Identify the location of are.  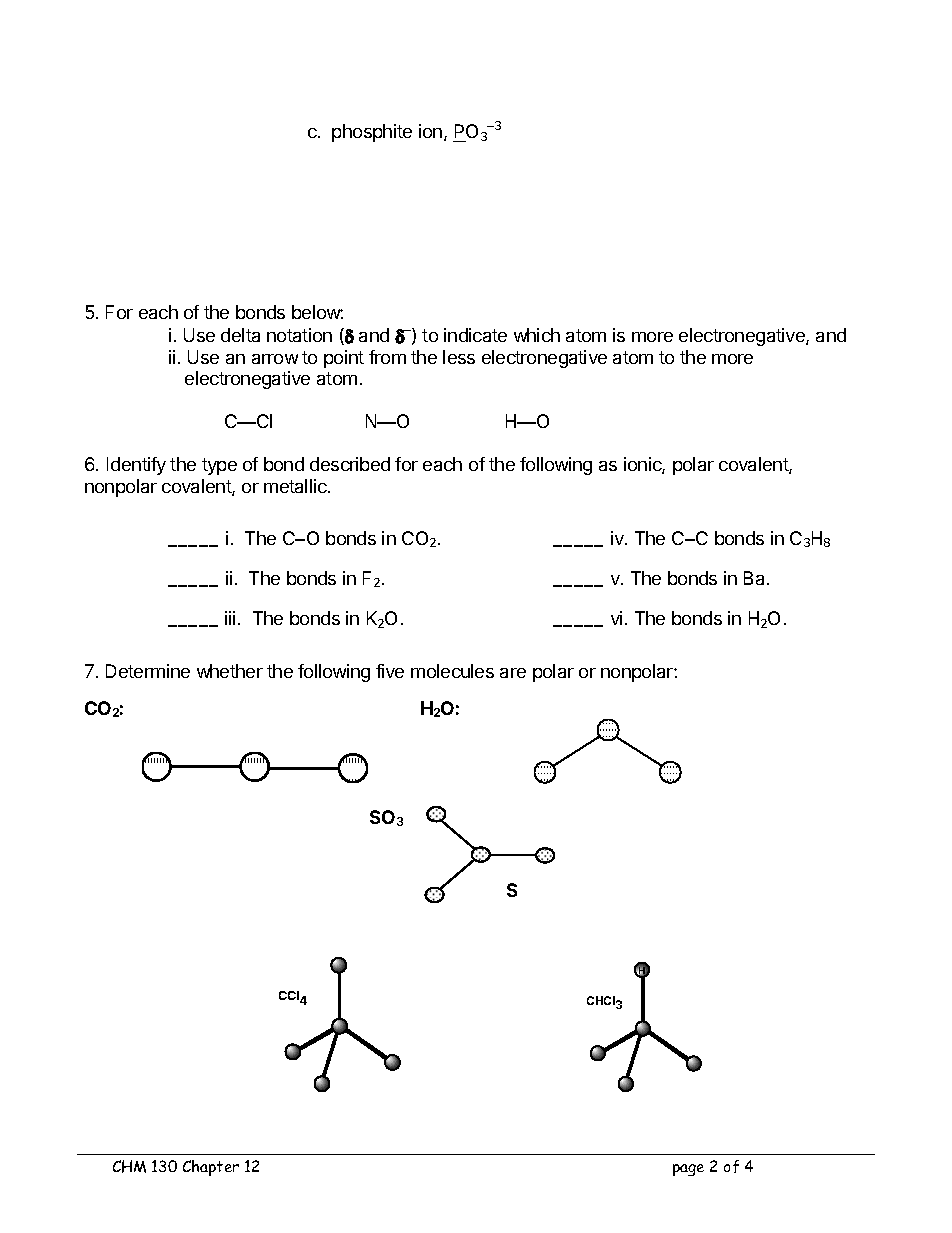
(513, 673).
